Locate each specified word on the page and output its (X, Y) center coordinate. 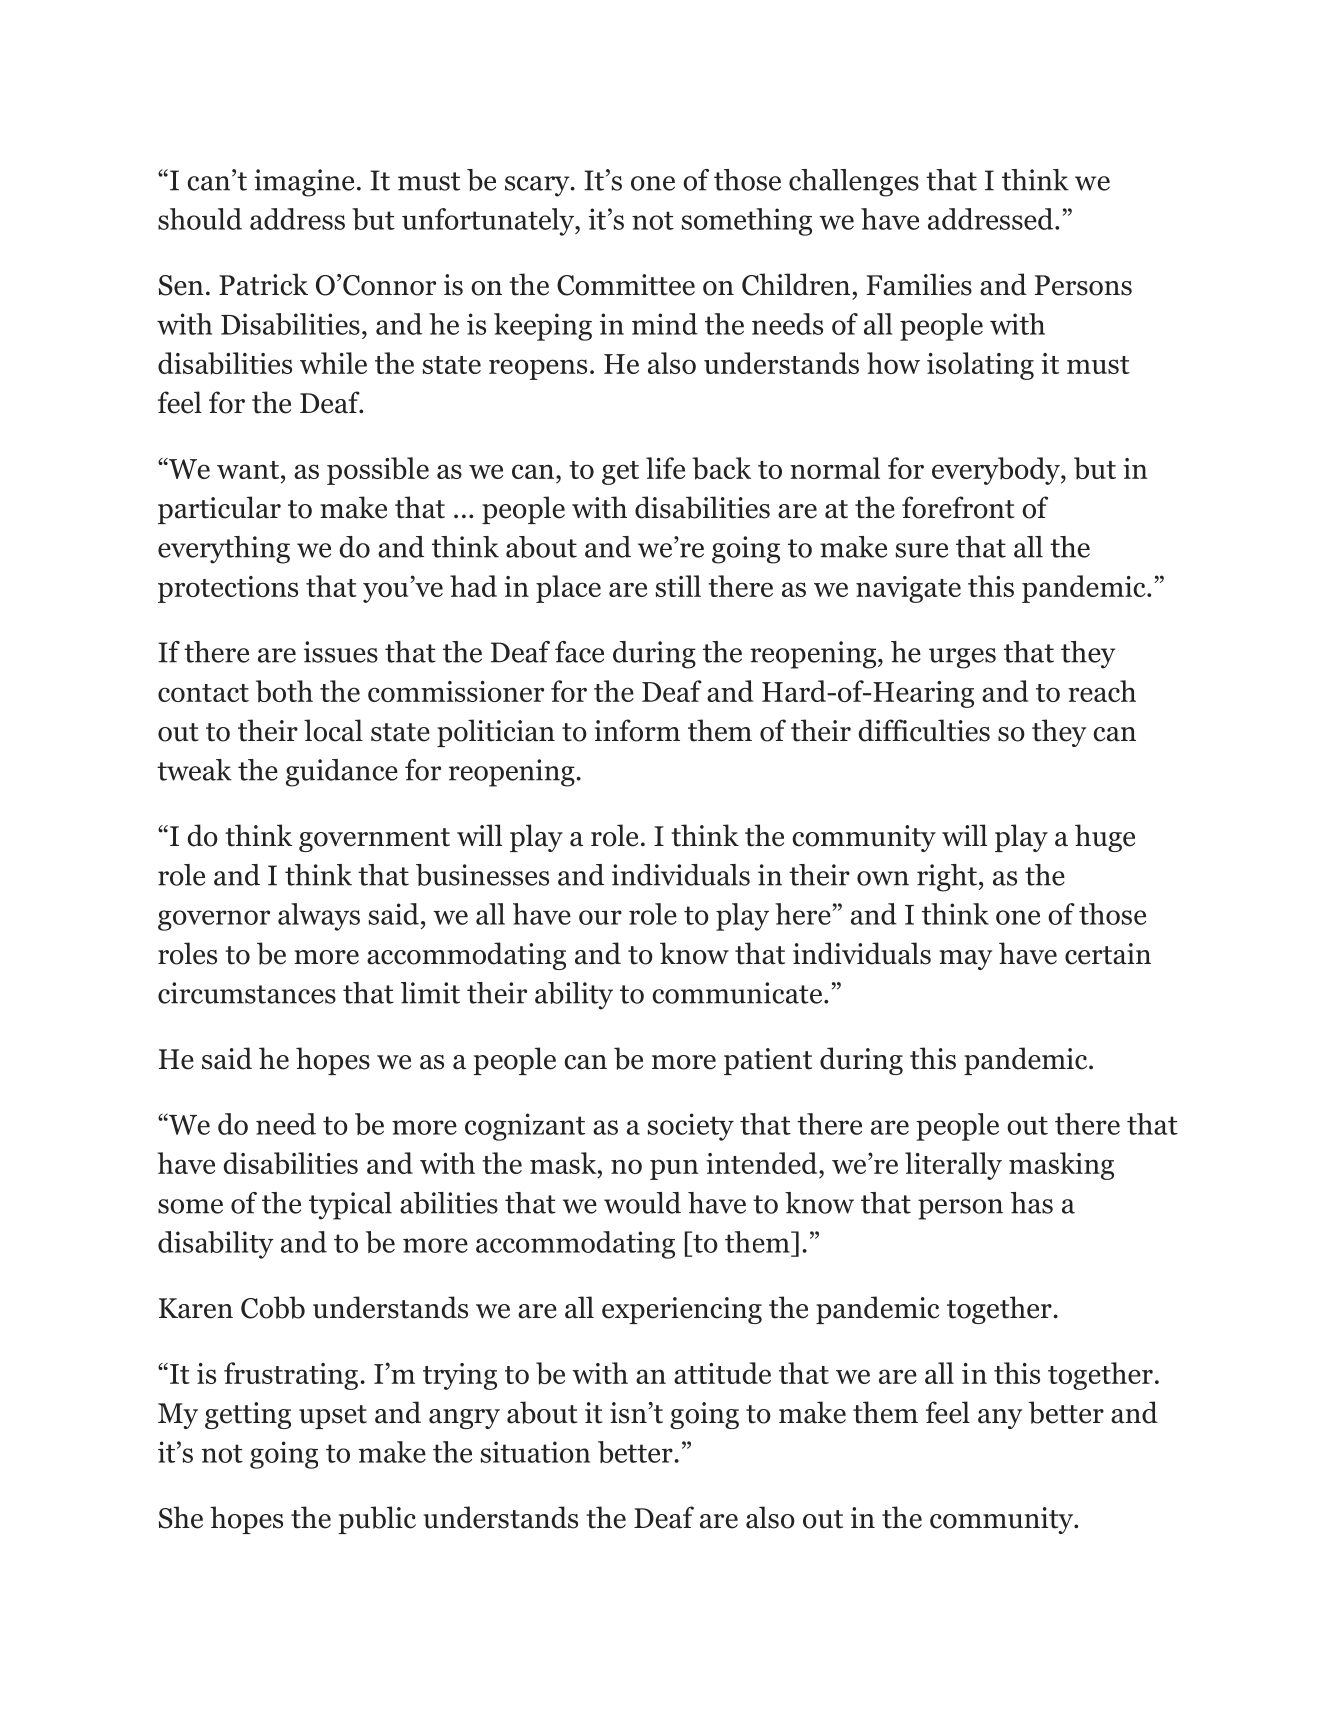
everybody (997, 471)
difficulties (924, 730)
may (966, 960)
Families (919, 284)
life (665, 468)
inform (637, 730)
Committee (626, 285)
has (1032, 1203)
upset (333, 1417)
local (333, 730)
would (642, 1203)
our (600, 917)
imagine (304, 183)
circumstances (247, 993)
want (248, 470)
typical (350, 1206)
